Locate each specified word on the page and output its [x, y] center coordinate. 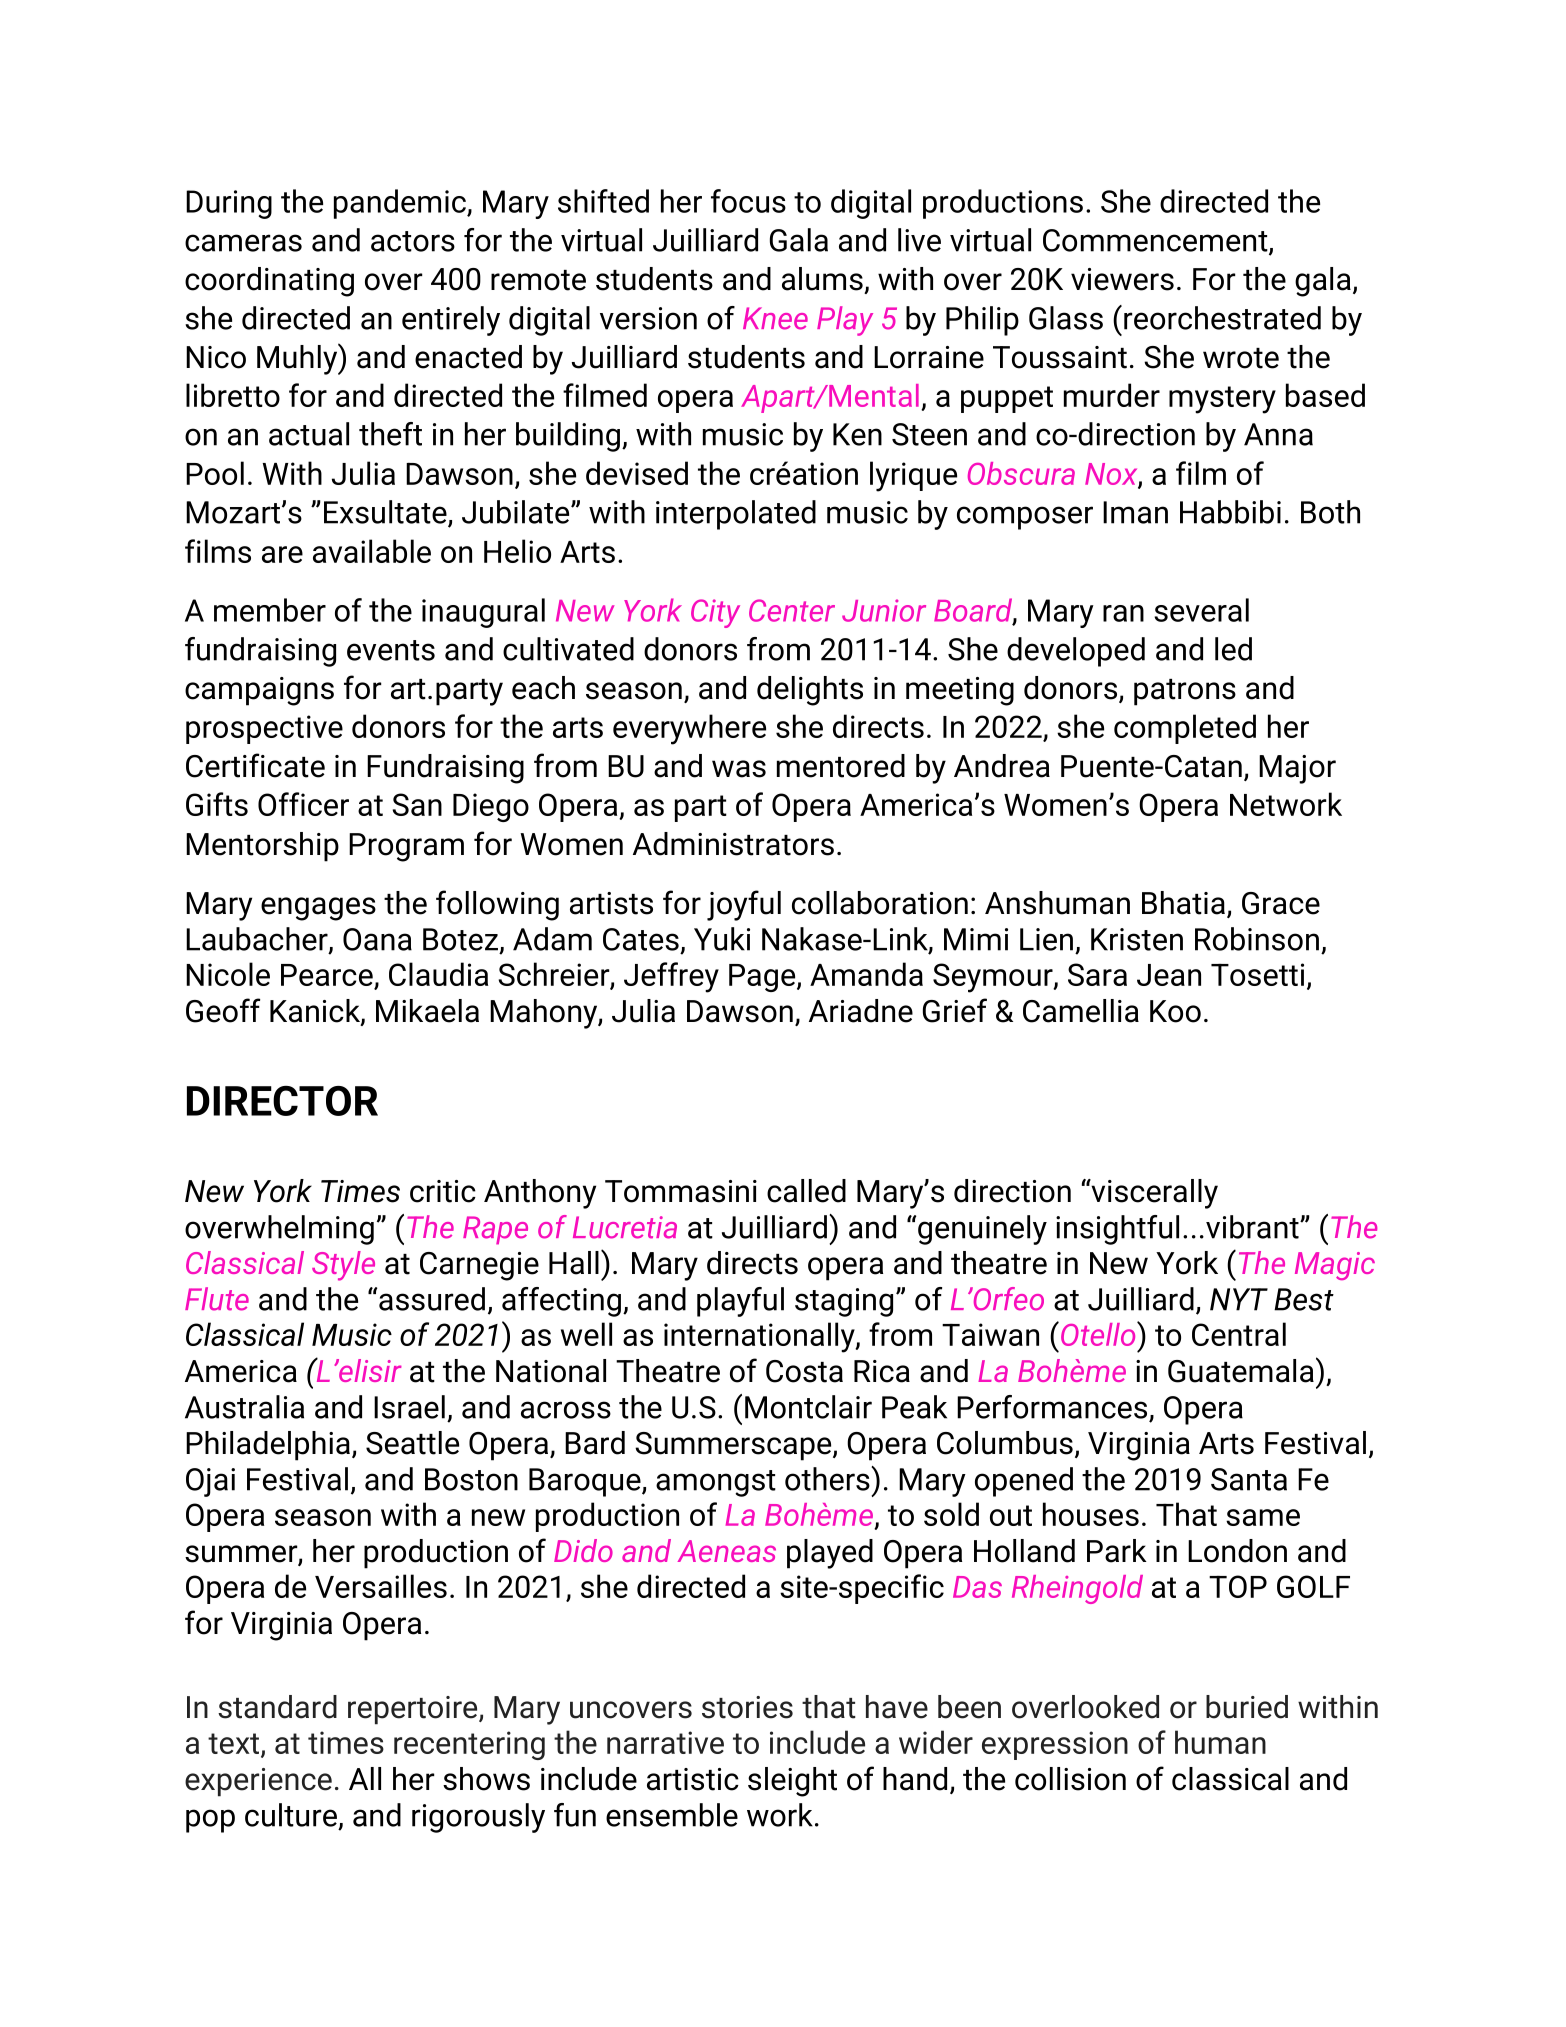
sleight [792, 1782]
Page [763, 978]
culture [291, 1815]
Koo [1175, 1011]
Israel [409, 1407]
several [1201, 610]
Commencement [1156, 241]
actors [413, 241]
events [391, 650]
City [715, 613]
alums [822, 279]
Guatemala [1241, 1371]
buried [1247, 1707]
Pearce [328, 976]
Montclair [808, 1407]
